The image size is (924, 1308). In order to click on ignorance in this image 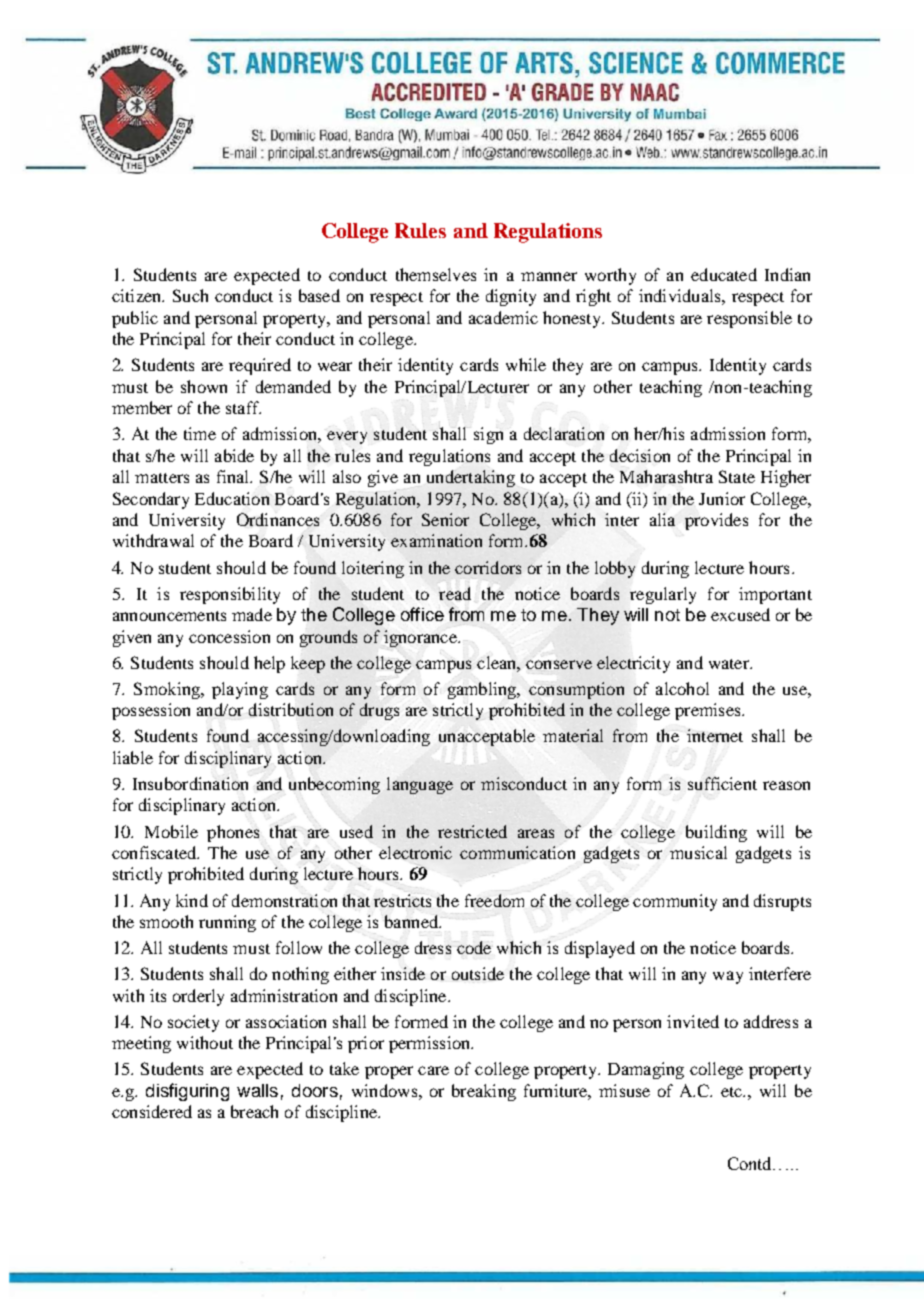, I will do `click(421, 638)`.
